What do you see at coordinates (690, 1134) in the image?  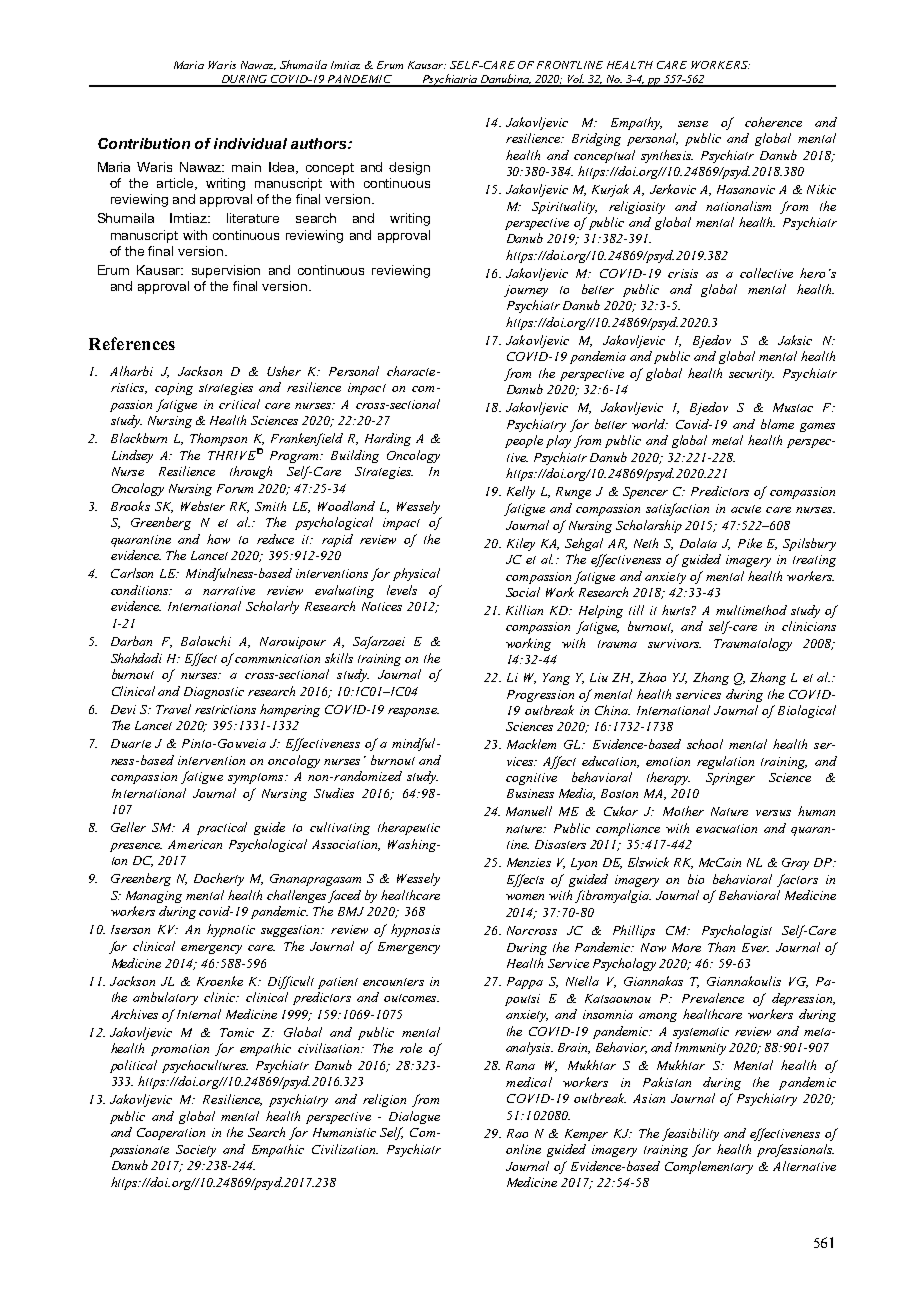 I see `feasibility` at bounding box center [690, 1134].
